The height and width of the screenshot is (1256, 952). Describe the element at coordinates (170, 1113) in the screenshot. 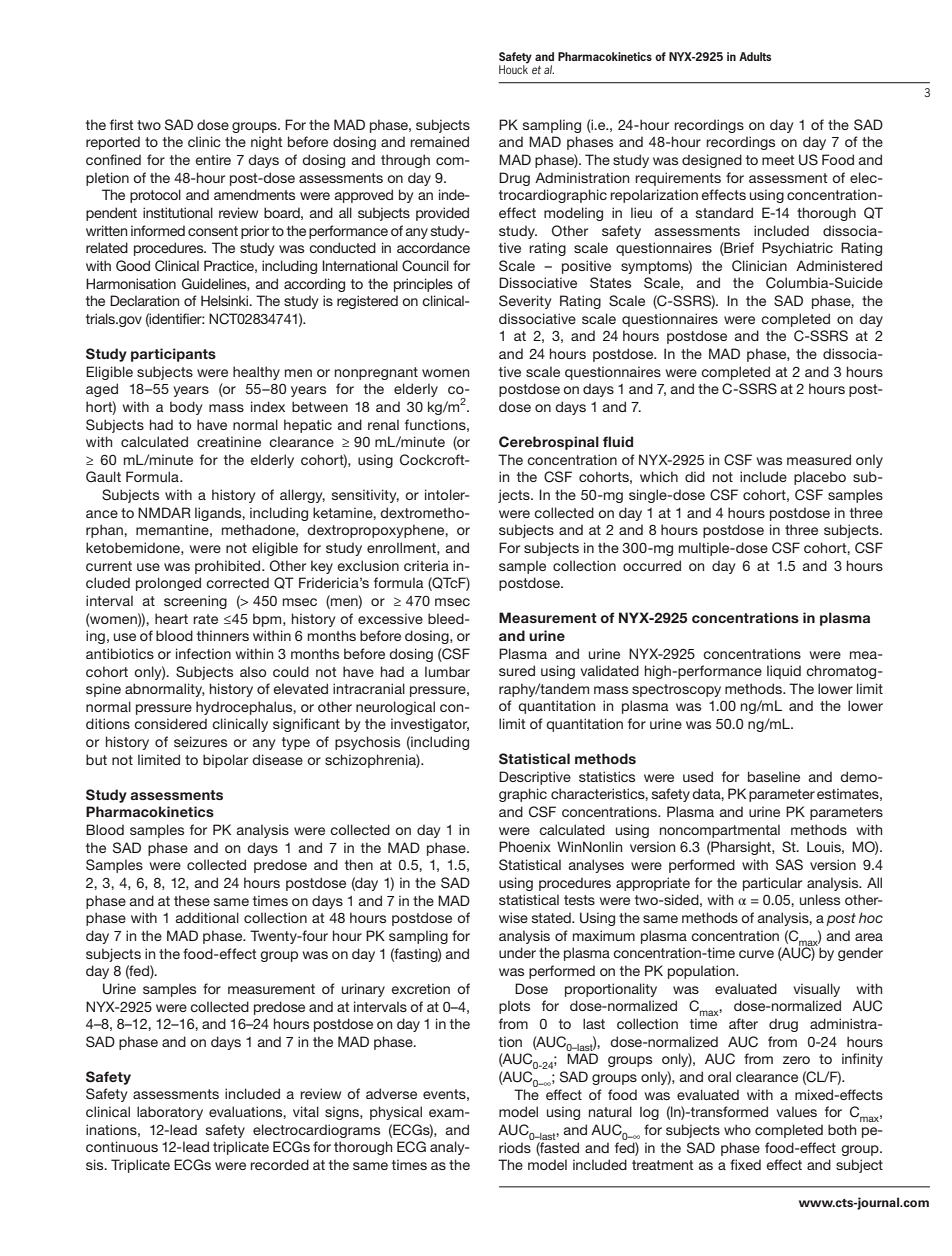

I see `laboratory` at that location.
